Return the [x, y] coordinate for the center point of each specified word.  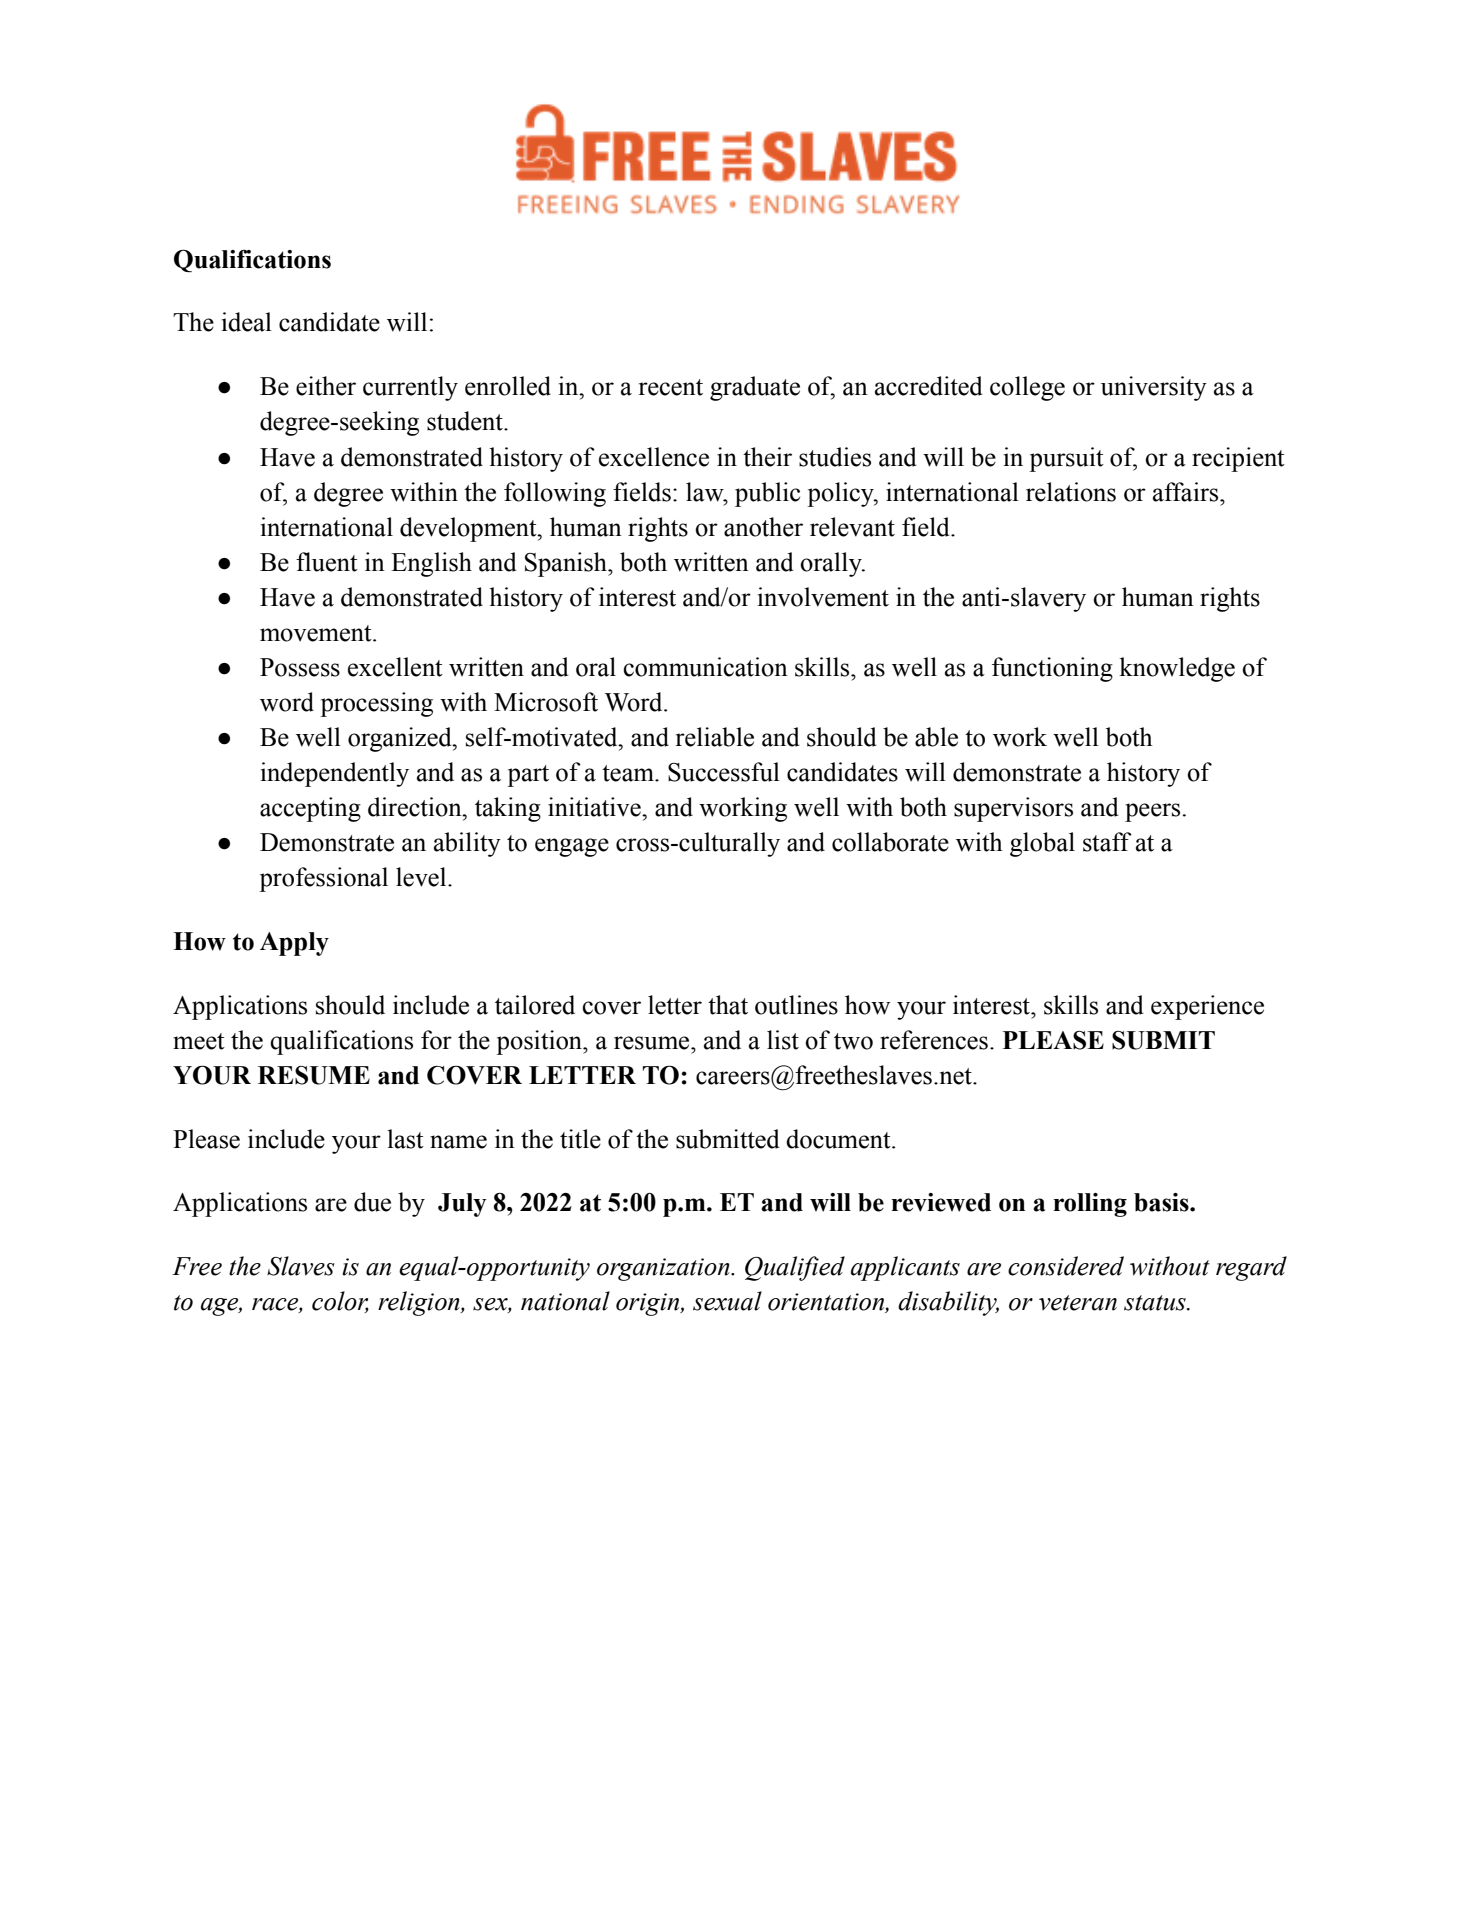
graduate [755, 388]
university [1154, 388]
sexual [727, 1301]
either [326, 386]
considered [1066, 1266]
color [340, 1302]
